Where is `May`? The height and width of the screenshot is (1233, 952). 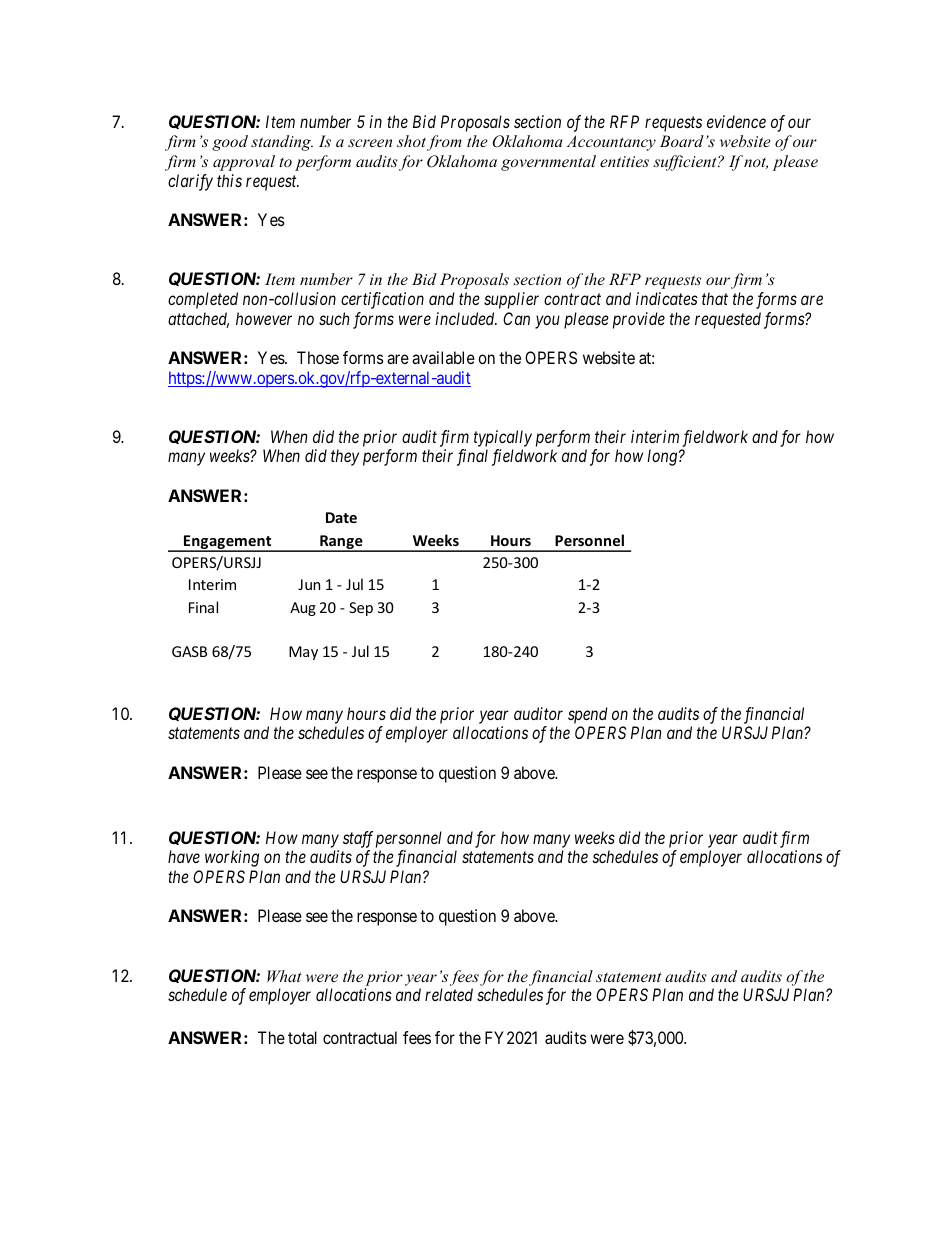
May is located at coordinates (303, 653).
